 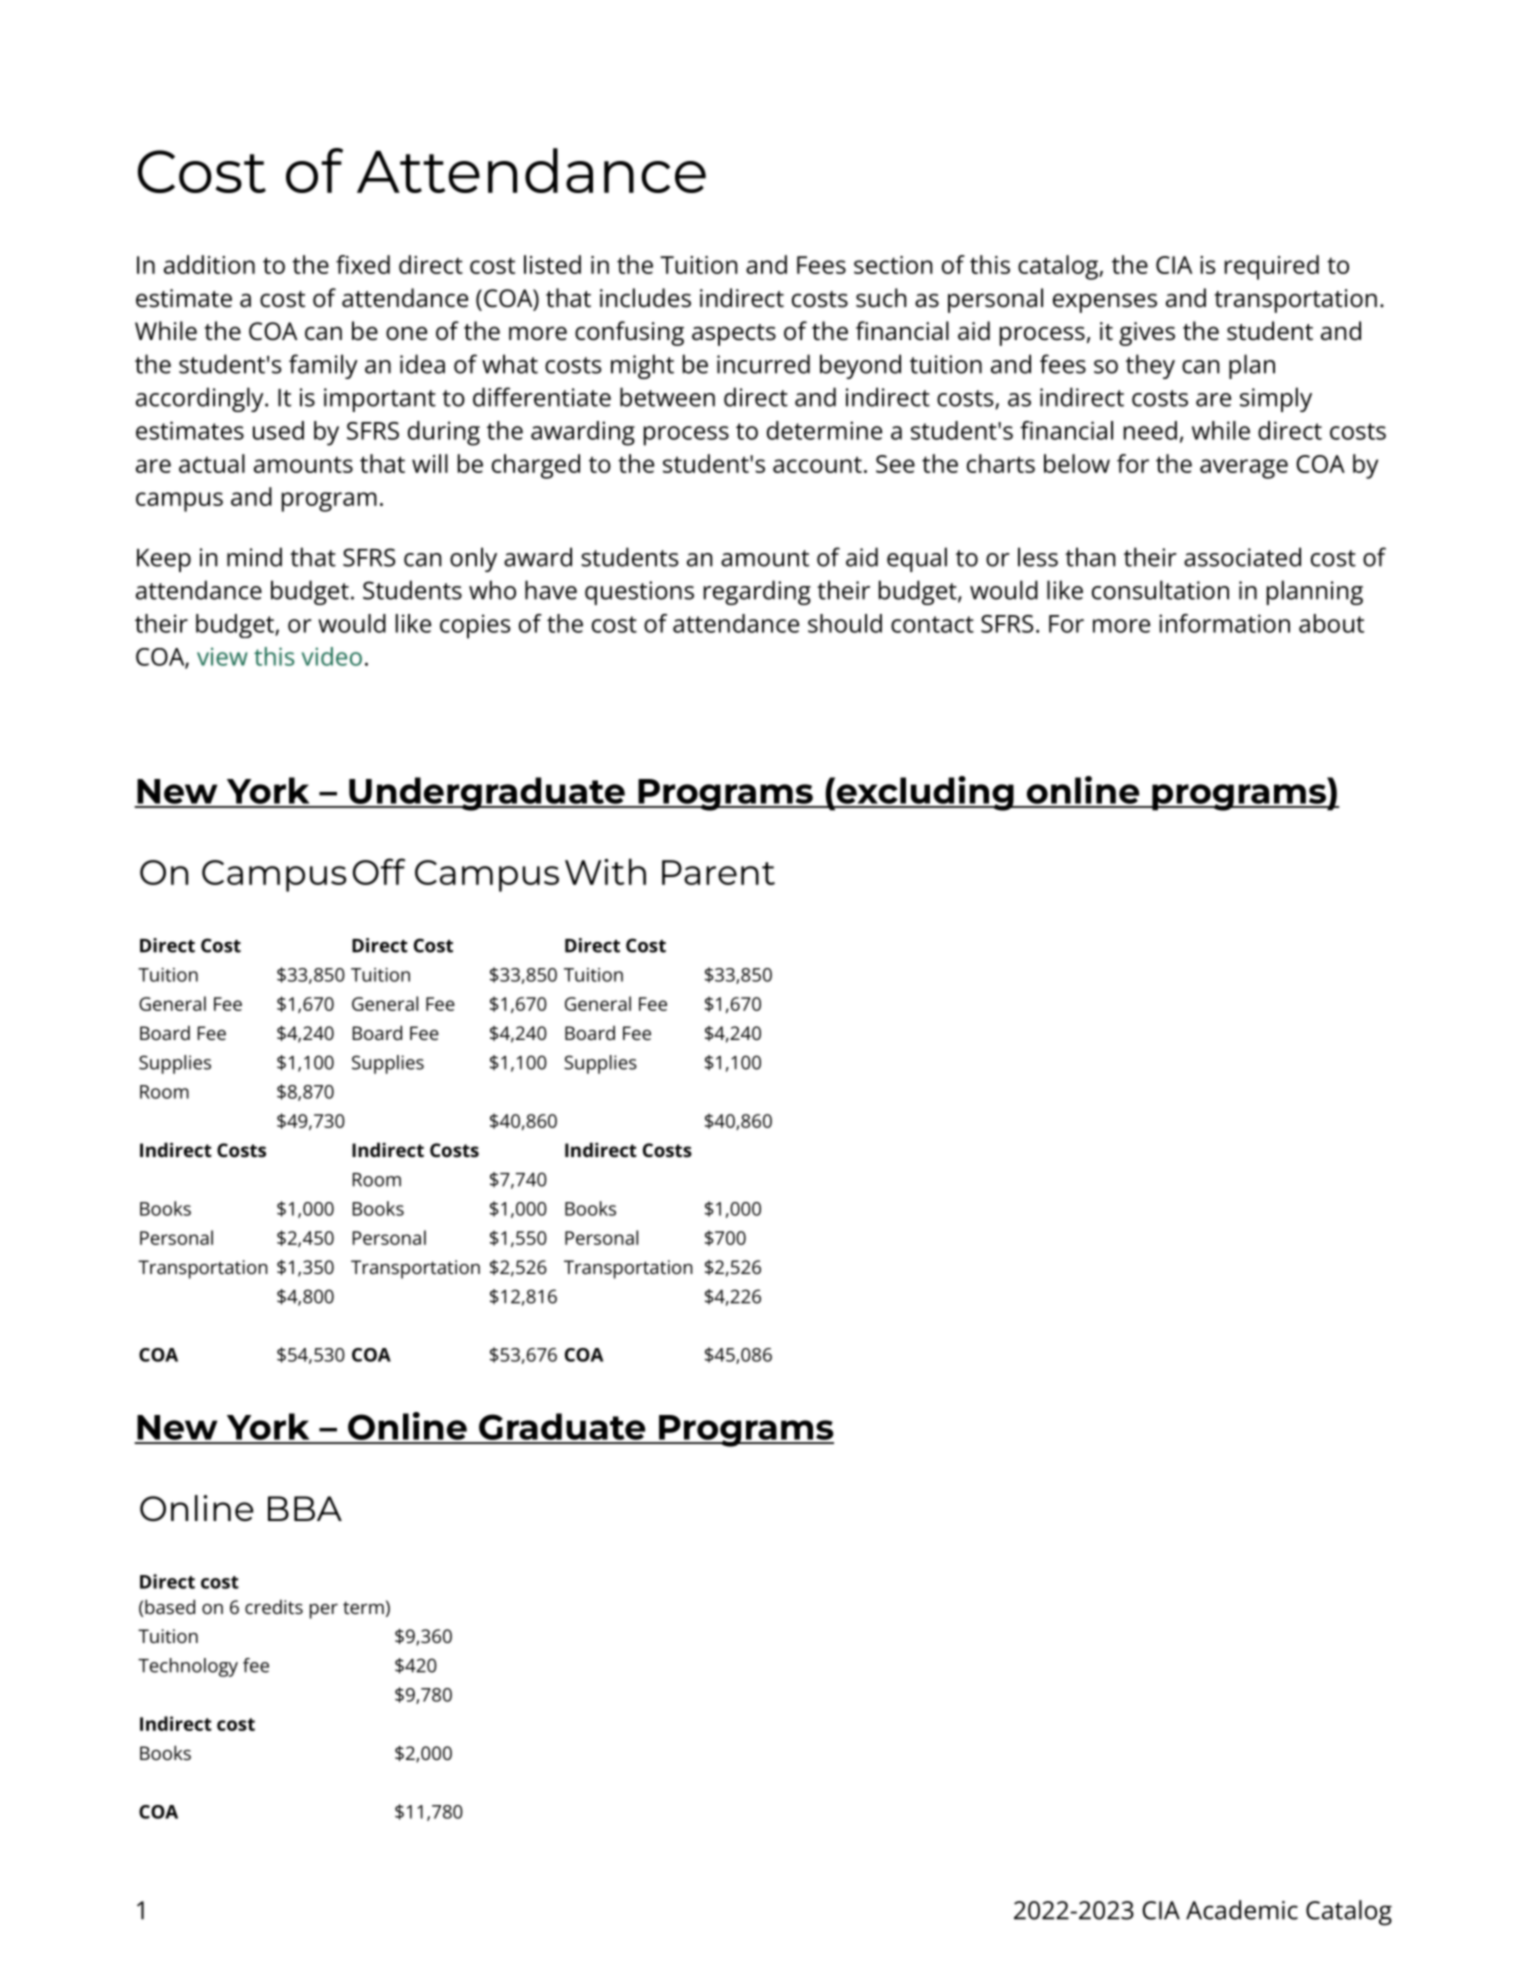 I want to click on gives, so click(x=1147, y=334).
